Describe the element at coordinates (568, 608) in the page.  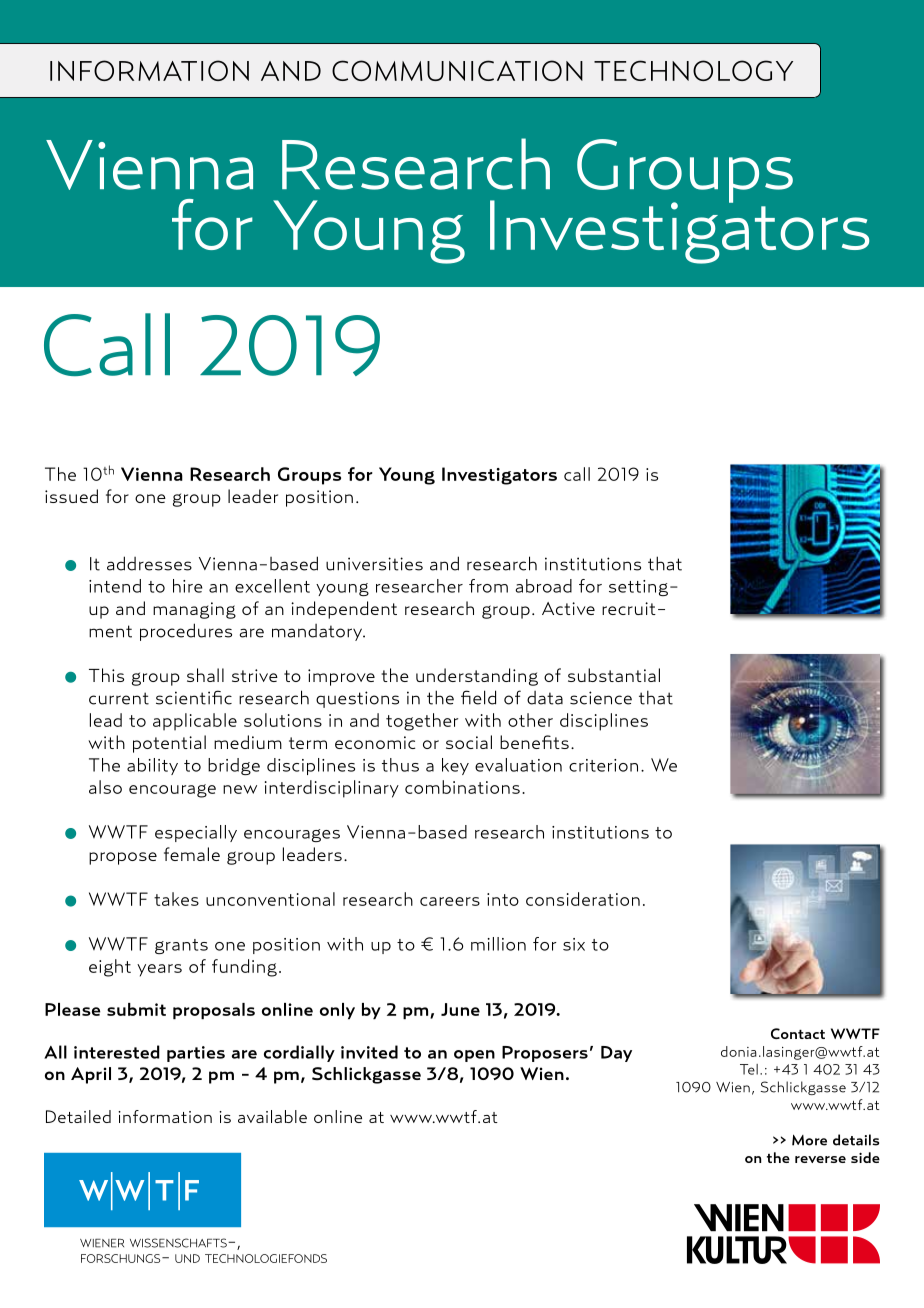
I see `Active` at that location.
